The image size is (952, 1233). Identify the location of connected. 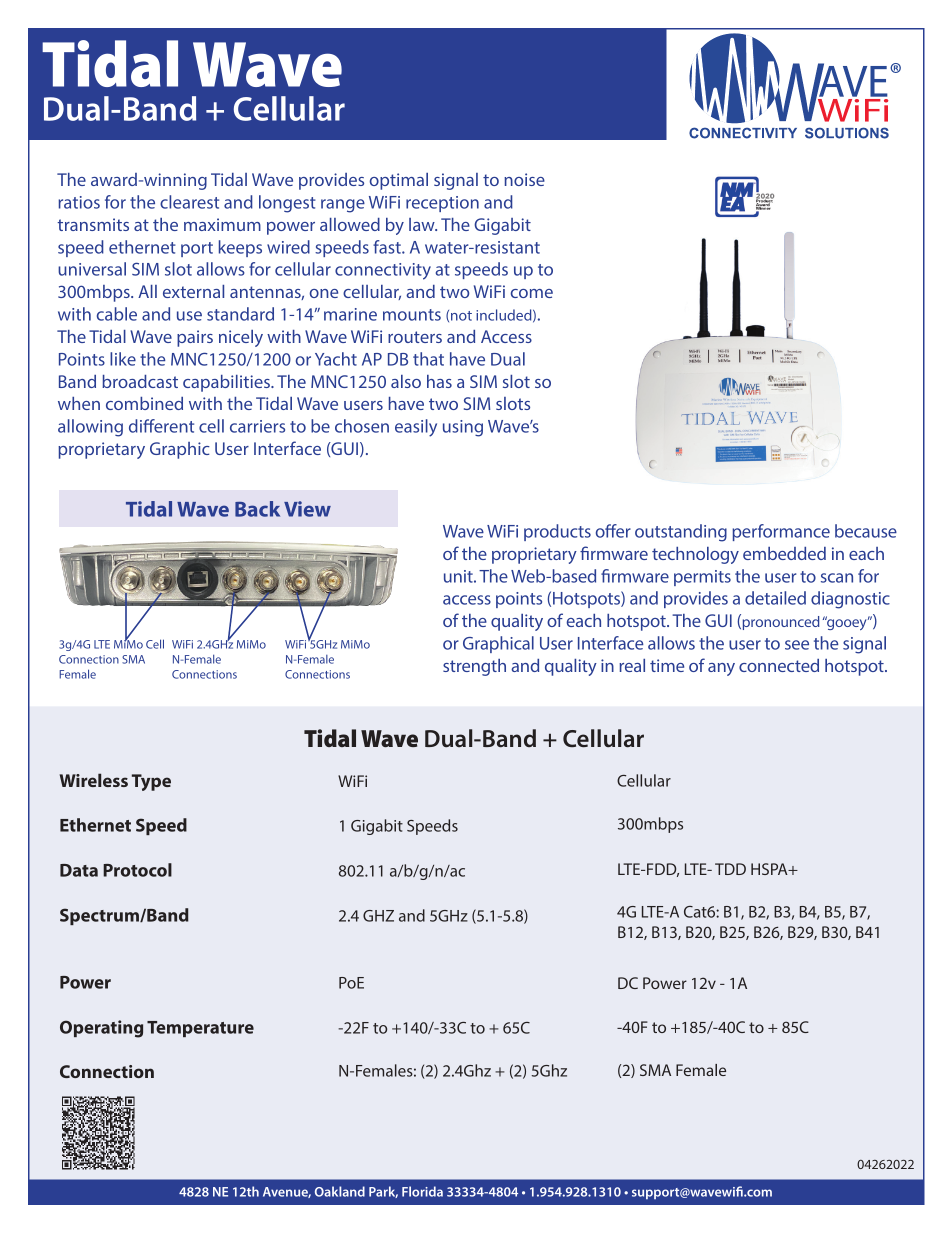
(779, 665).
